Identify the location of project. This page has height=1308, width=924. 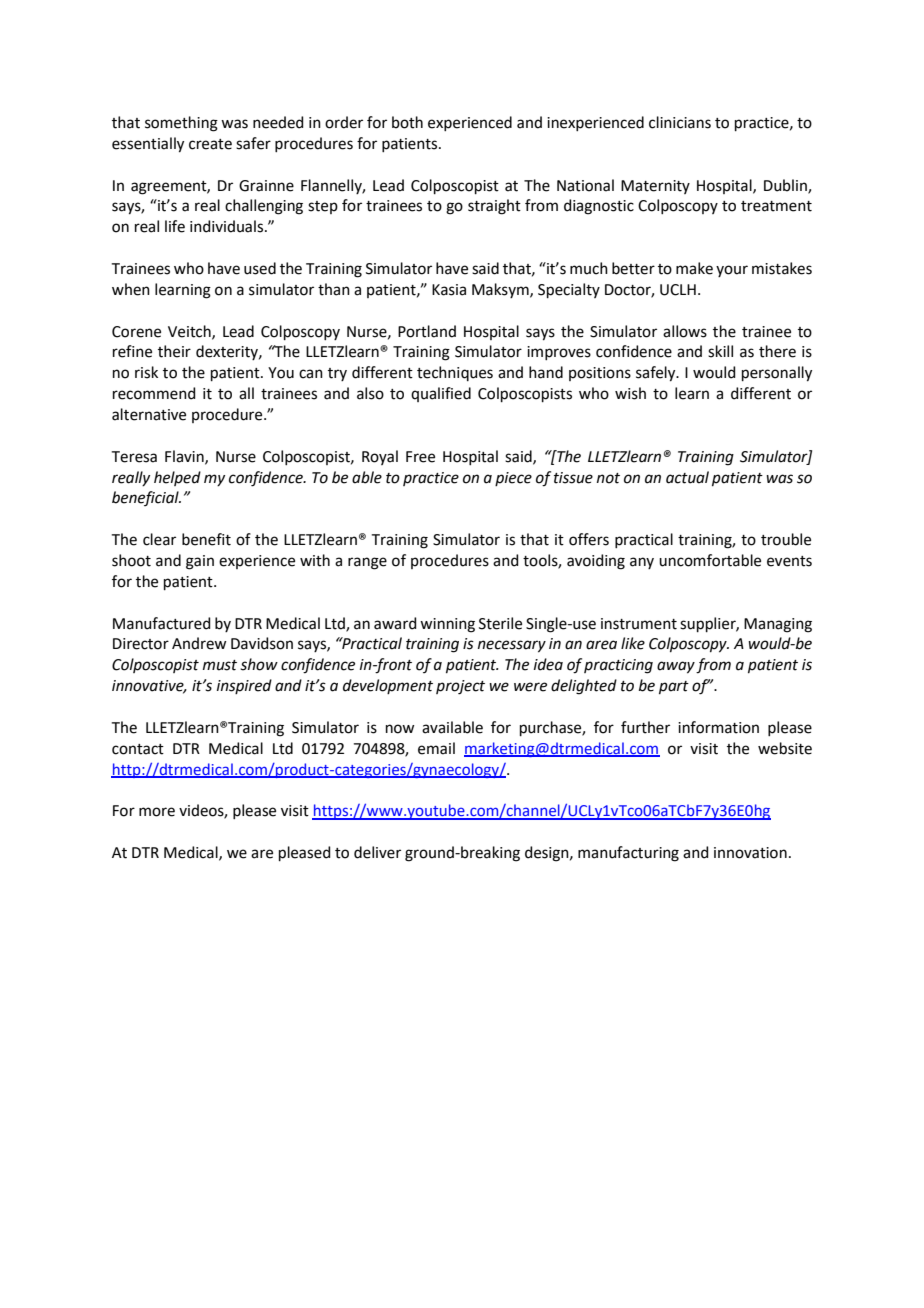
(460, 687).
